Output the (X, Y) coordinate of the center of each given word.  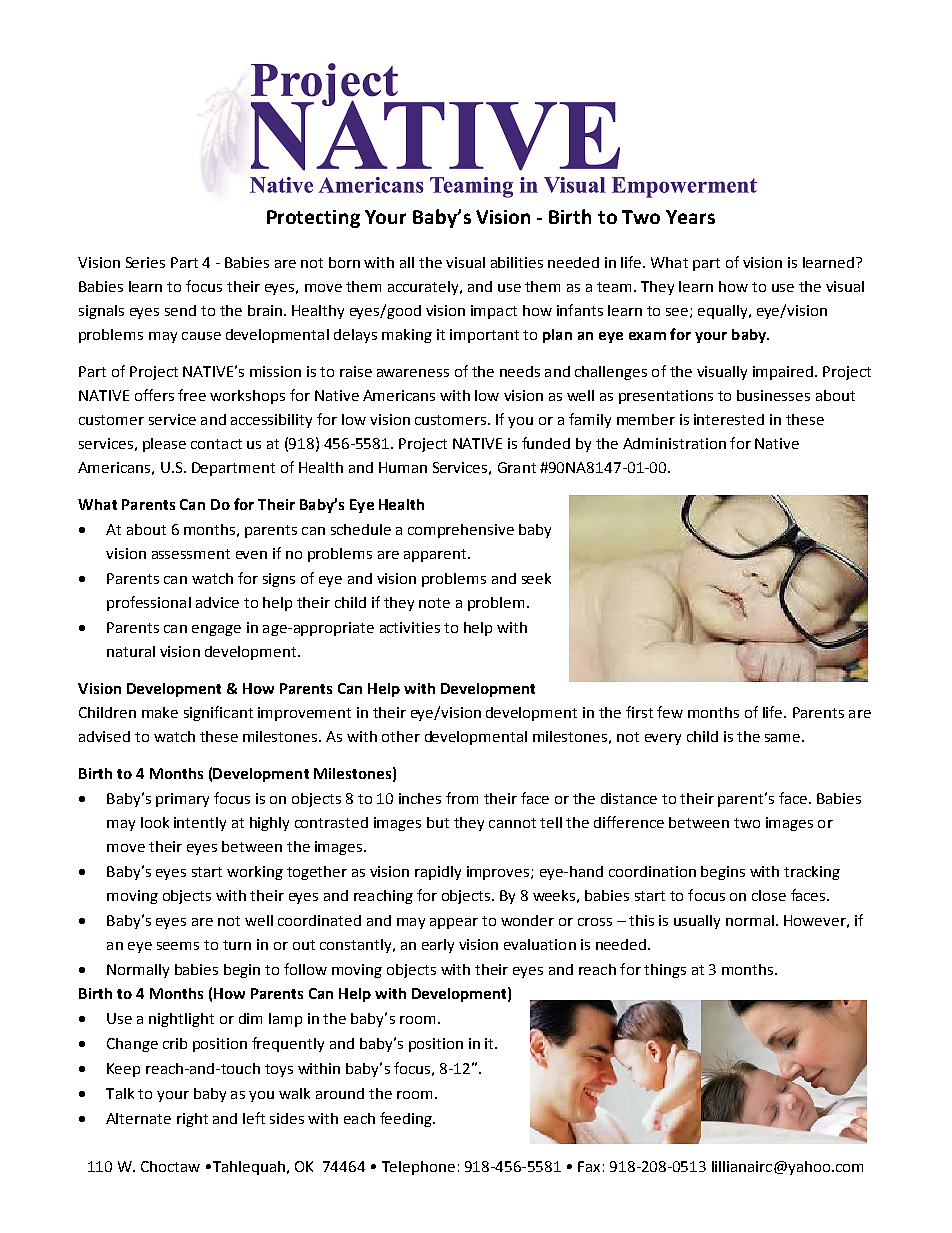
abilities (517, 262)
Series (145, 262)
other (401, 736)
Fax (589, 1166)
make (160, 712)
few (670, 712)
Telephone (418, 1168)
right (192, 1120)
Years (690, 217)
